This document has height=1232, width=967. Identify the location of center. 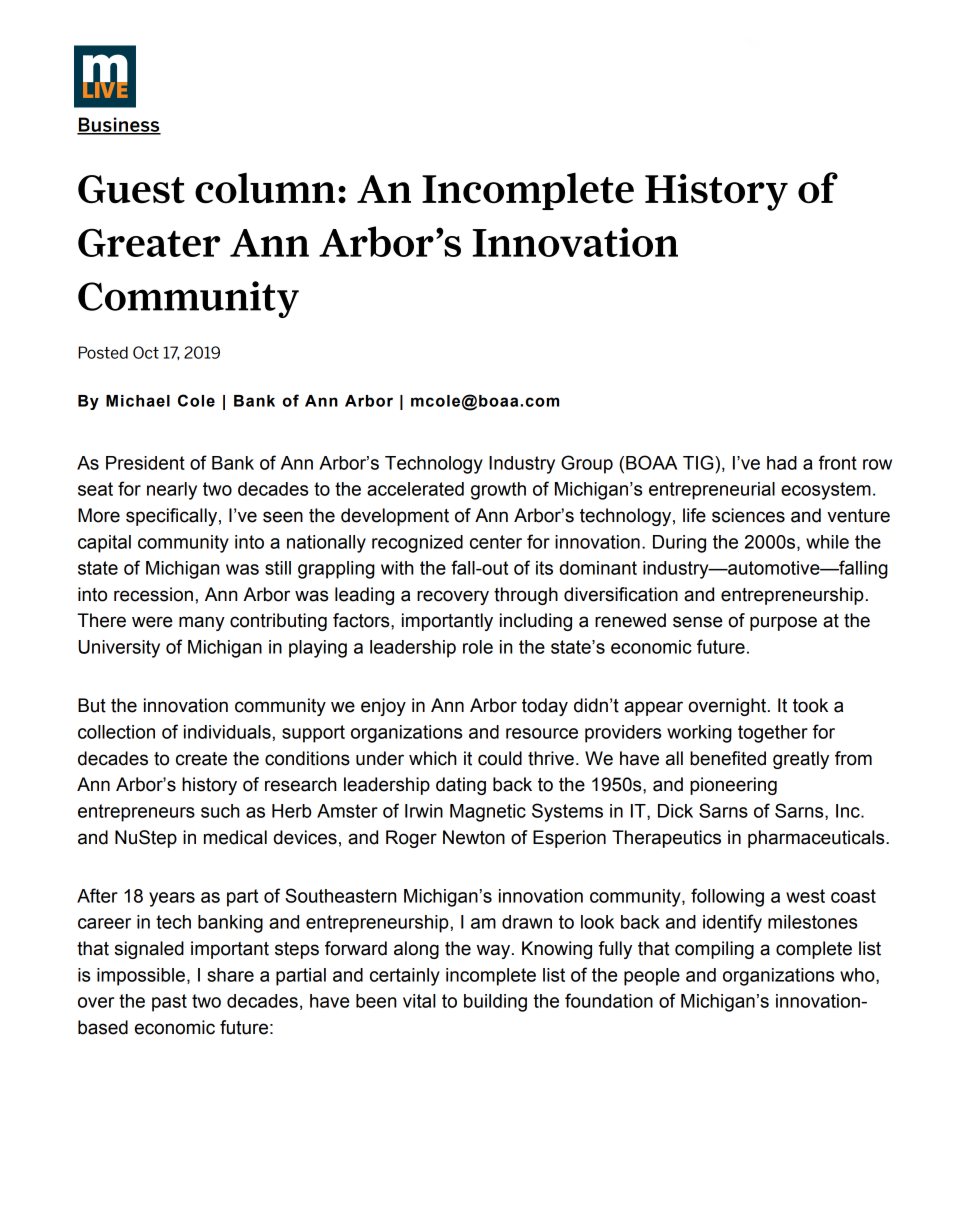
(496, 542).
